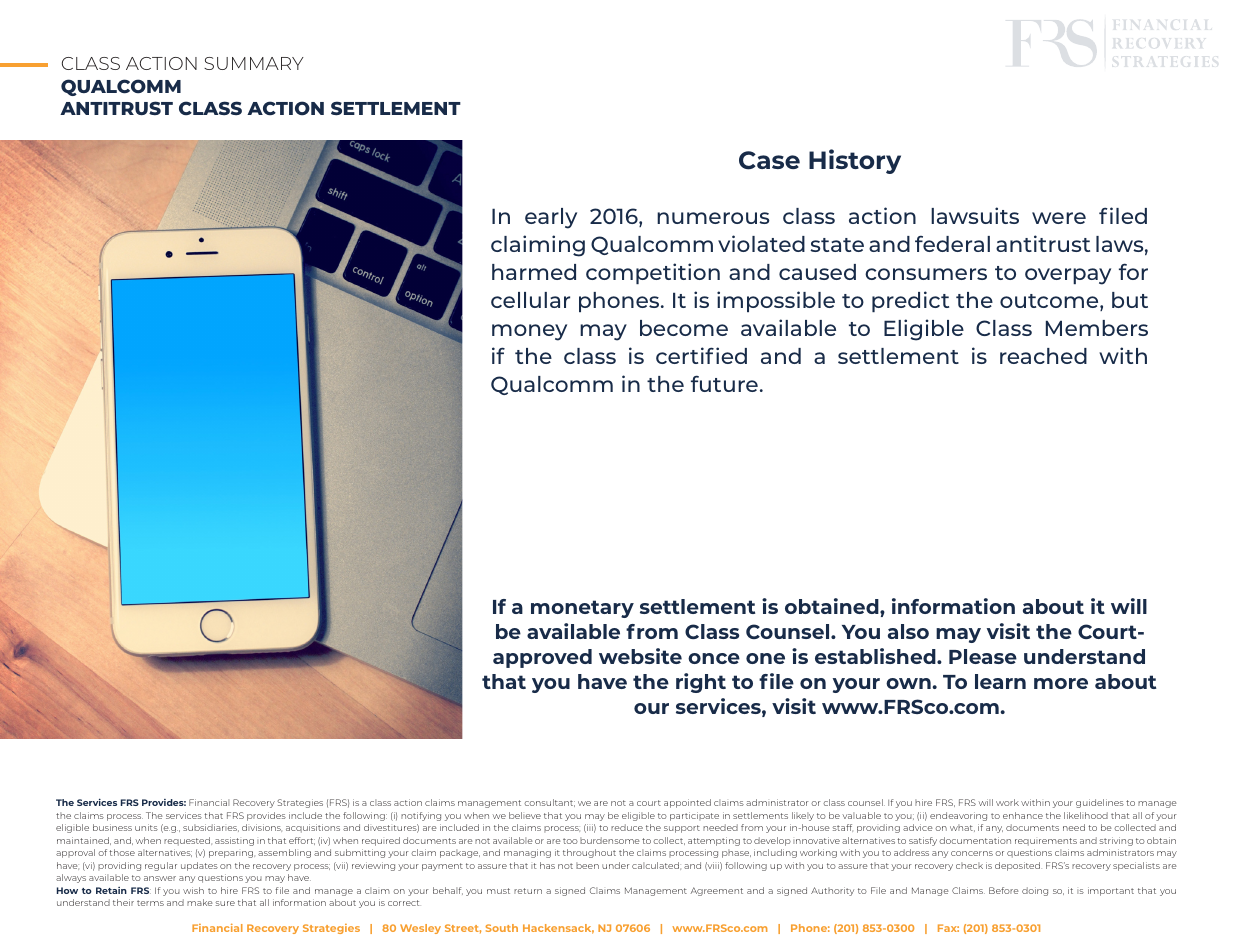 The width and height of the screenshot is (1233, 952). What do you see at coordinates (528, 891) in the screenshot?
I see `return` at bounding box center [528, 891].
